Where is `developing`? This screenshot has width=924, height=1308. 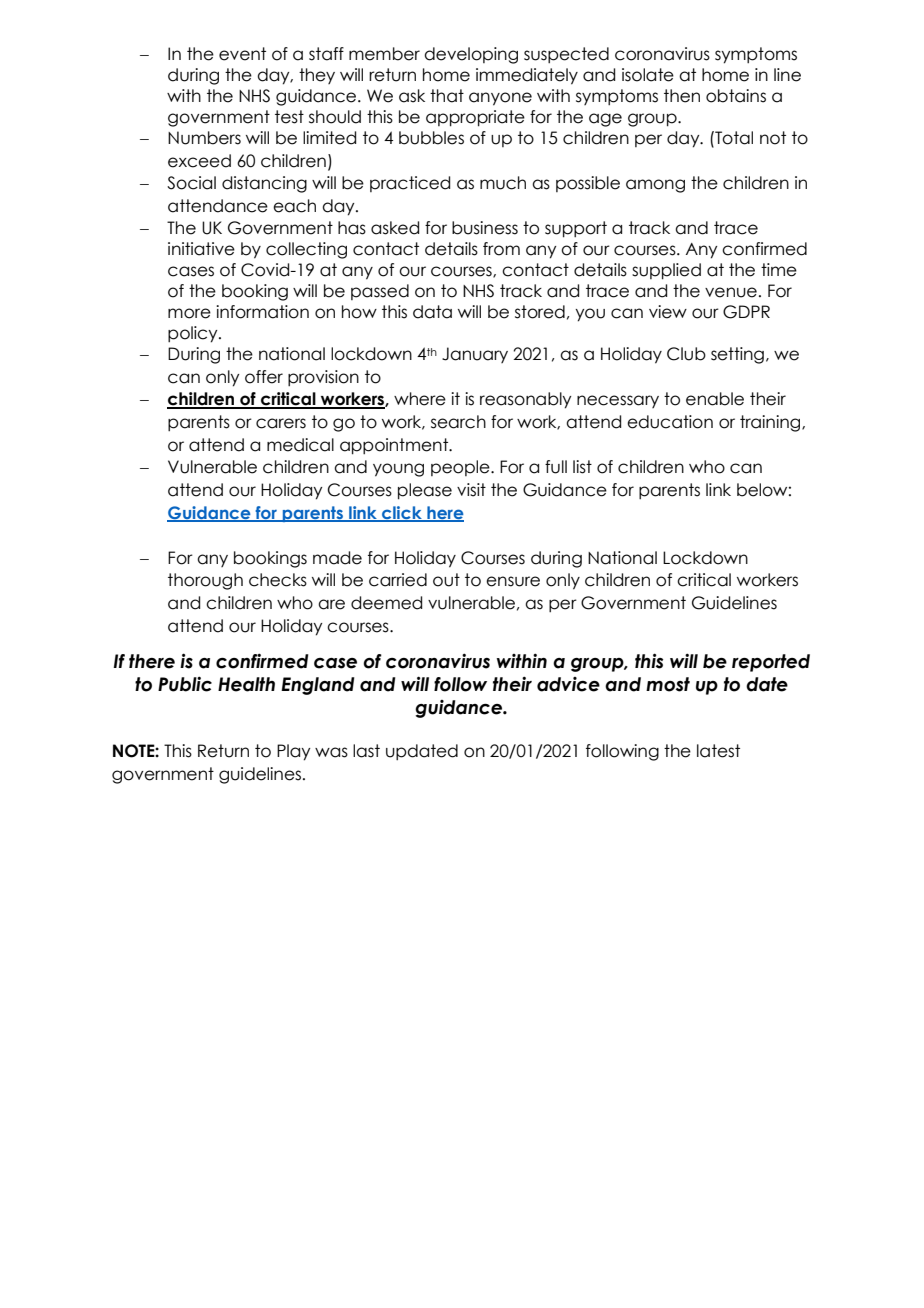
developing is located at coordinates (471, 55).
